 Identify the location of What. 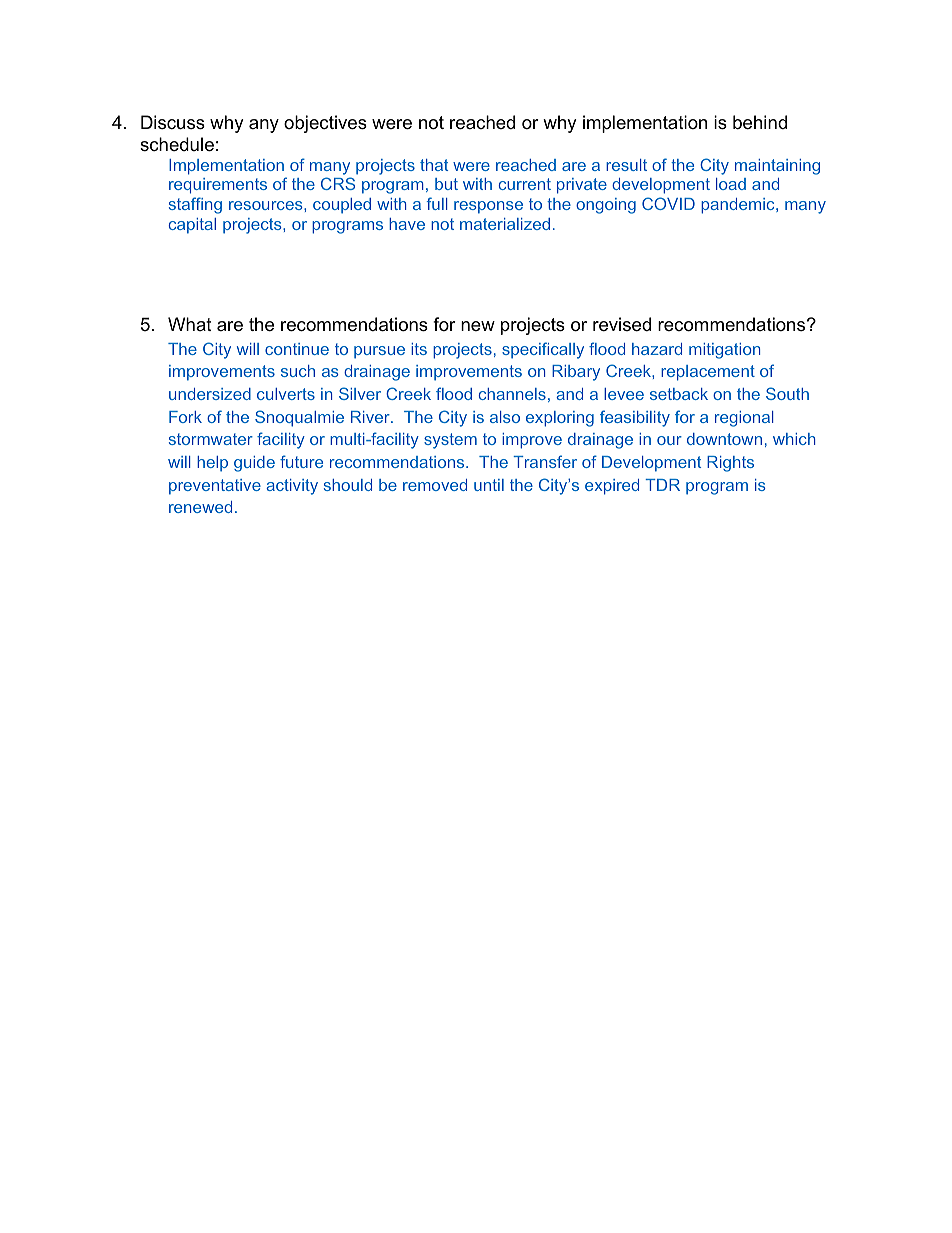
(190, 324).
